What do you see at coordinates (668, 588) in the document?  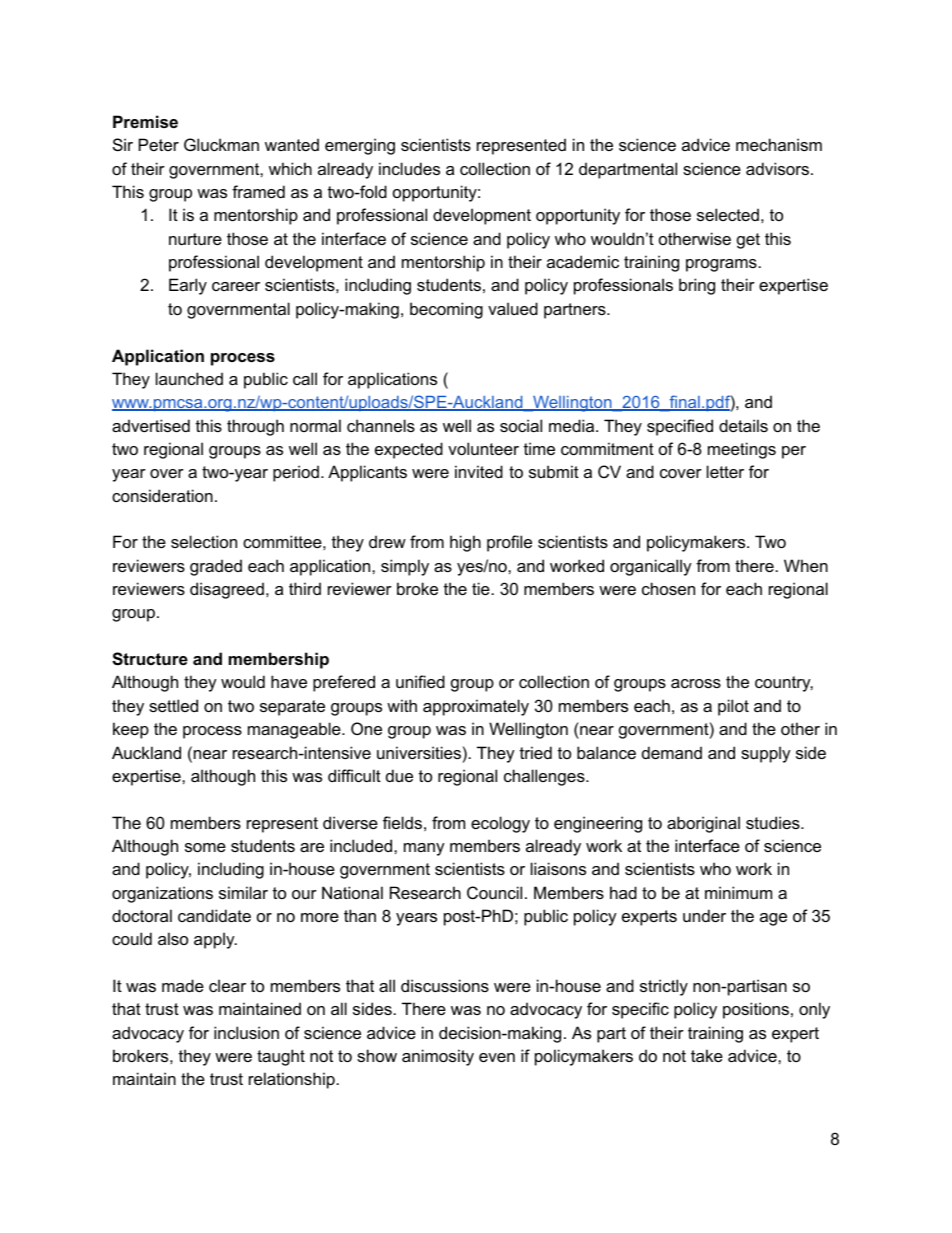 I see `chosen` at bounding box center [668, 588].
